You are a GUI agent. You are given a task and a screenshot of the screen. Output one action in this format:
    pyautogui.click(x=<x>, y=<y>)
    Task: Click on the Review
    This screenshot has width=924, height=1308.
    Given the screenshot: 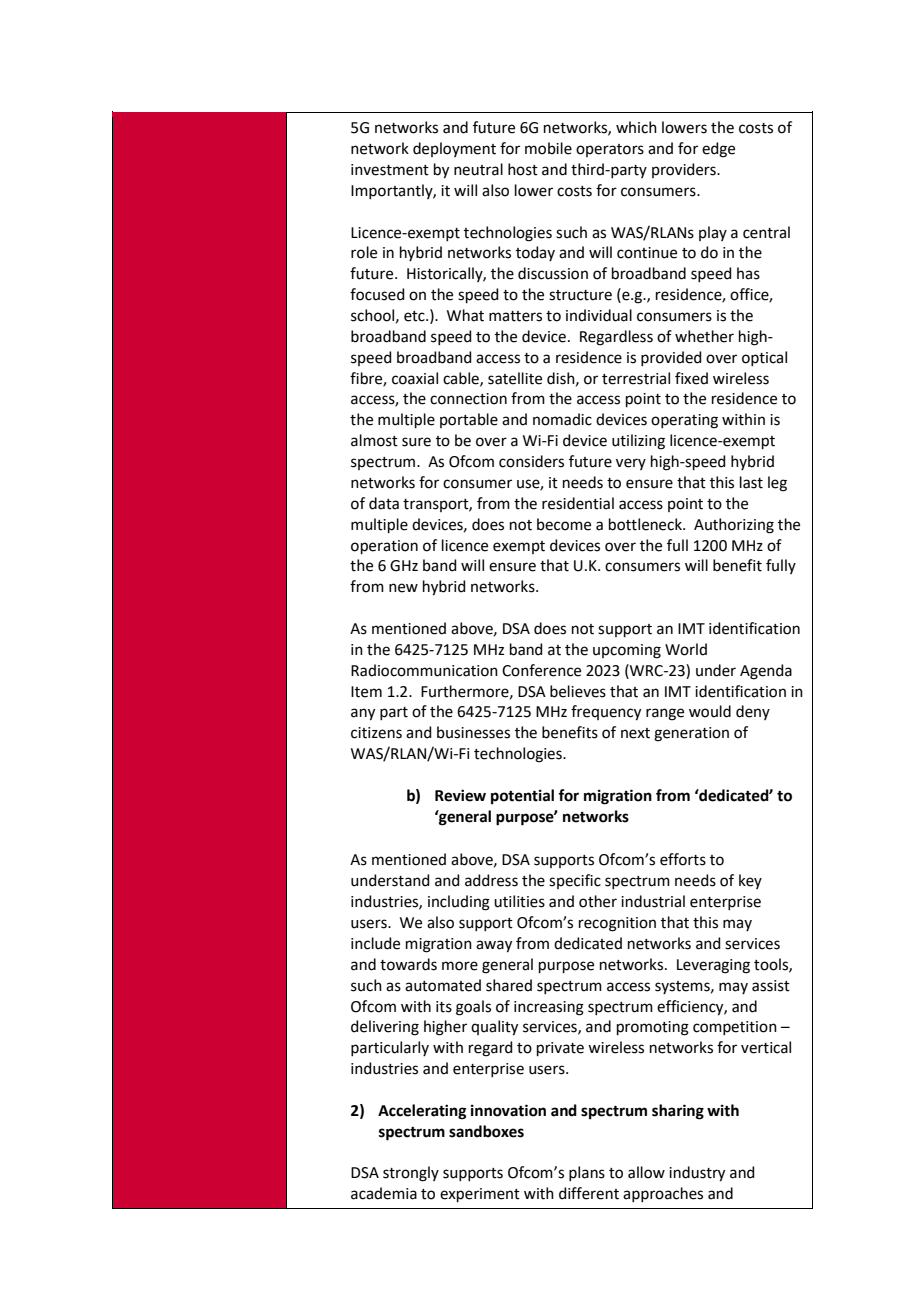 What is the action you would take?
    pyautogui.click(x=460, y=795)
